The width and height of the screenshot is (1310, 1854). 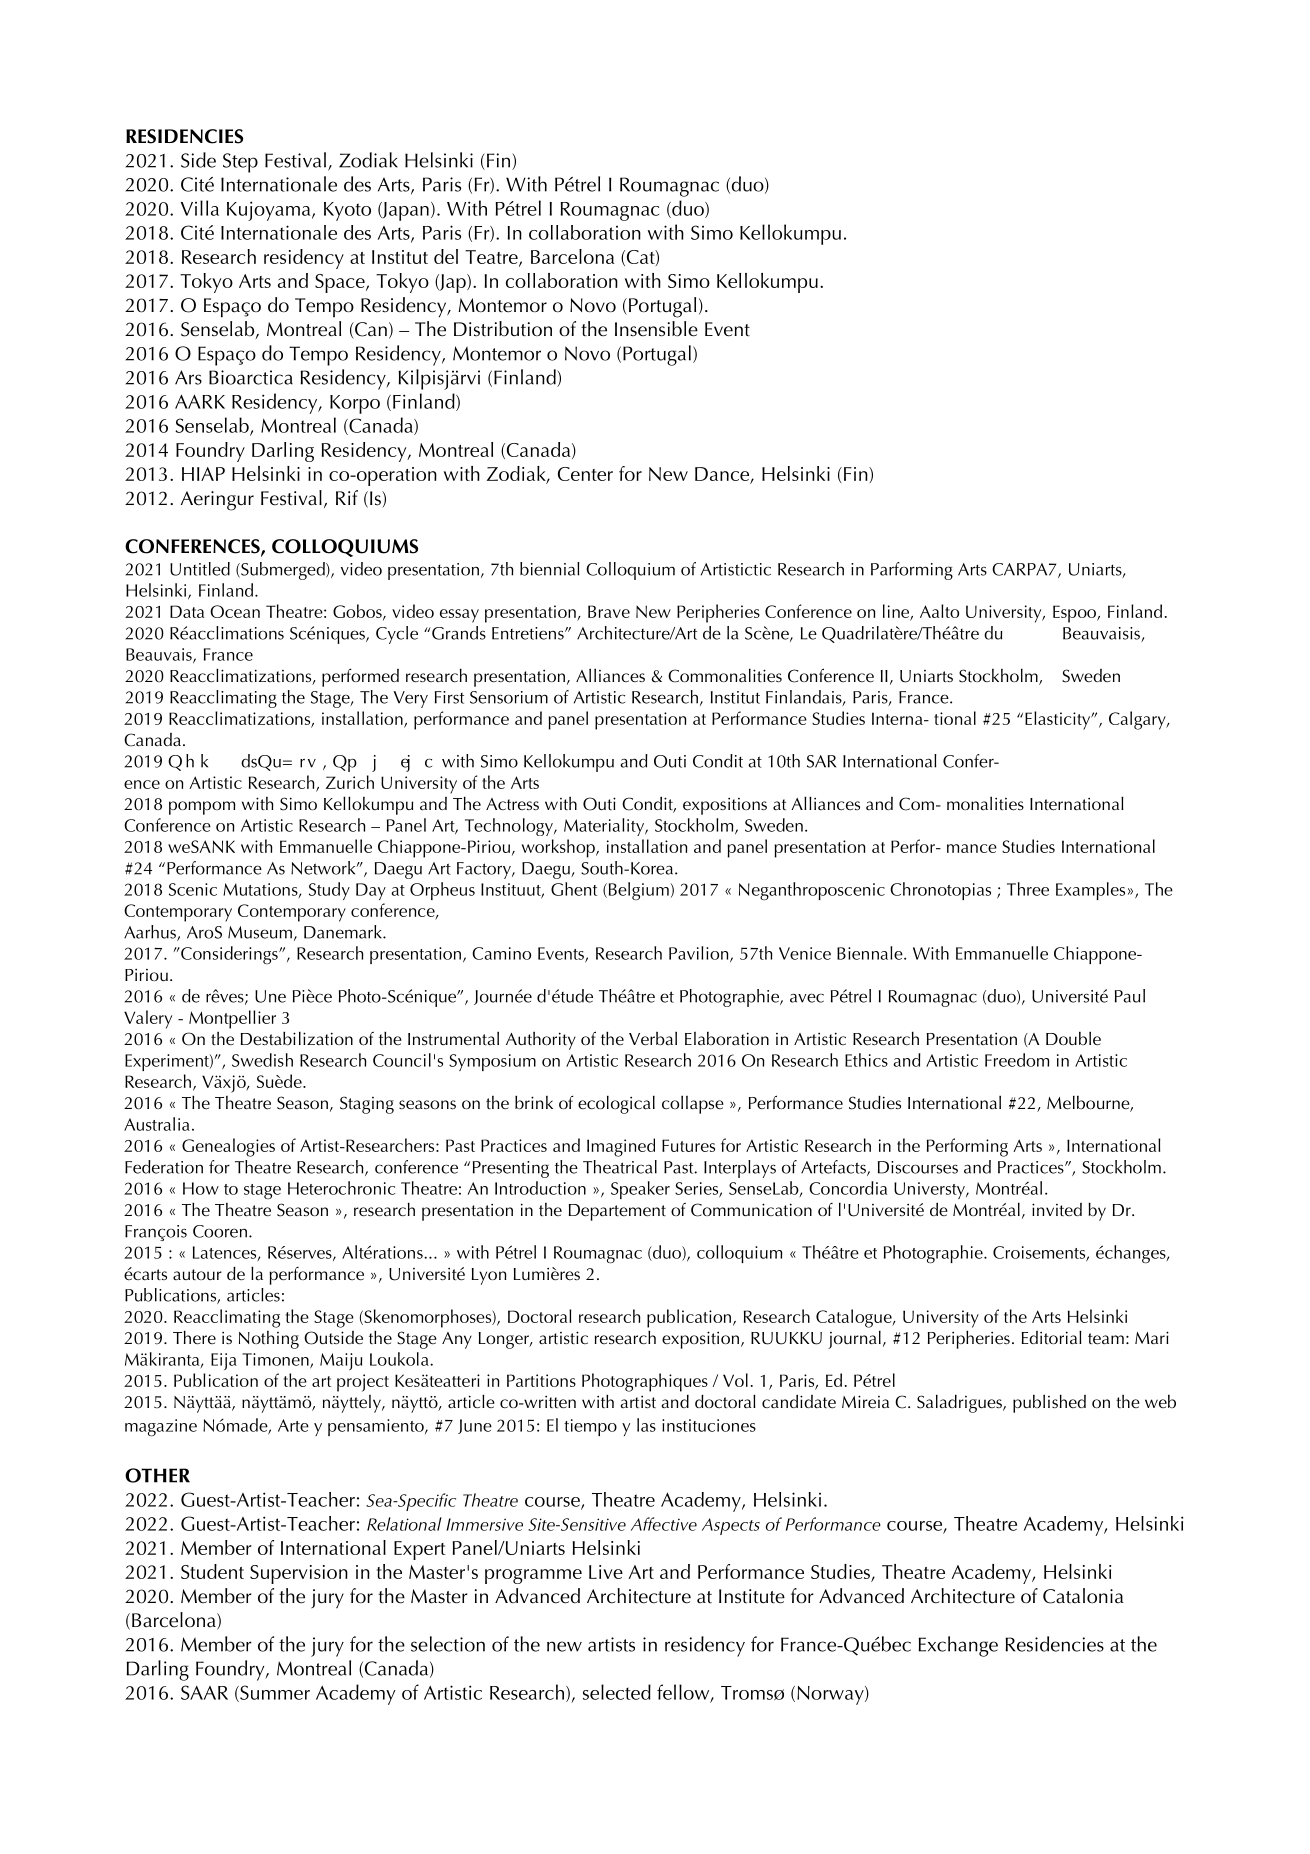 I want to click on Summer, so click(x=274, y=1693).
